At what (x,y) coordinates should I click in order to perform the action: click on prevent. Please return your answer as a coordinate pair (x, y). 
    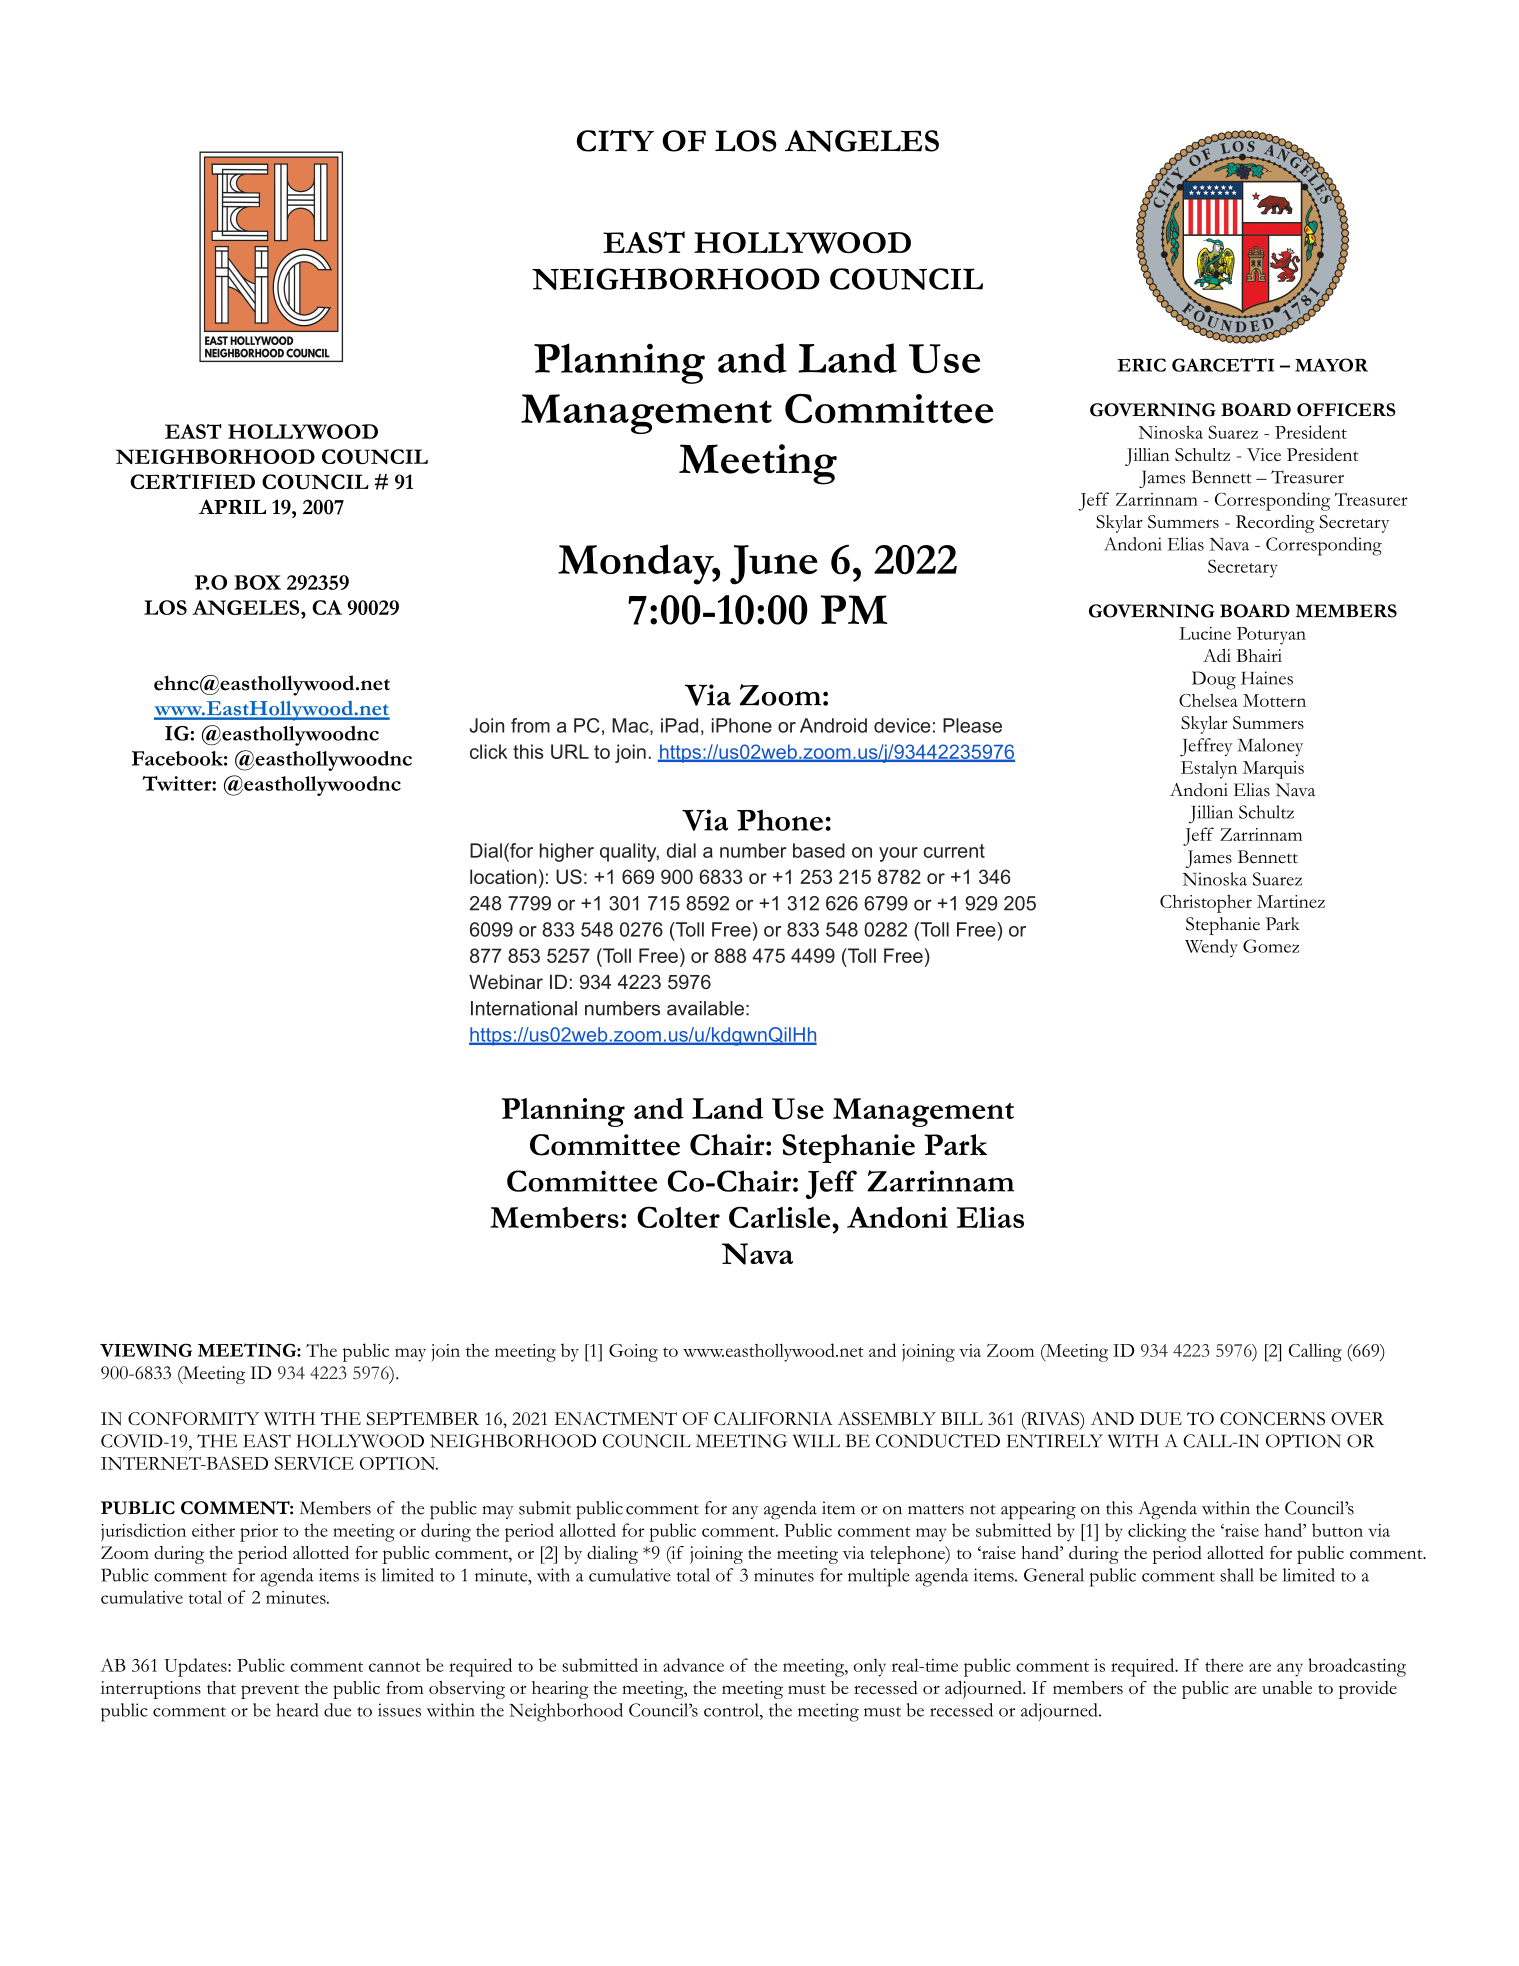
    Looking at the image, I should click on (270, 1691).
